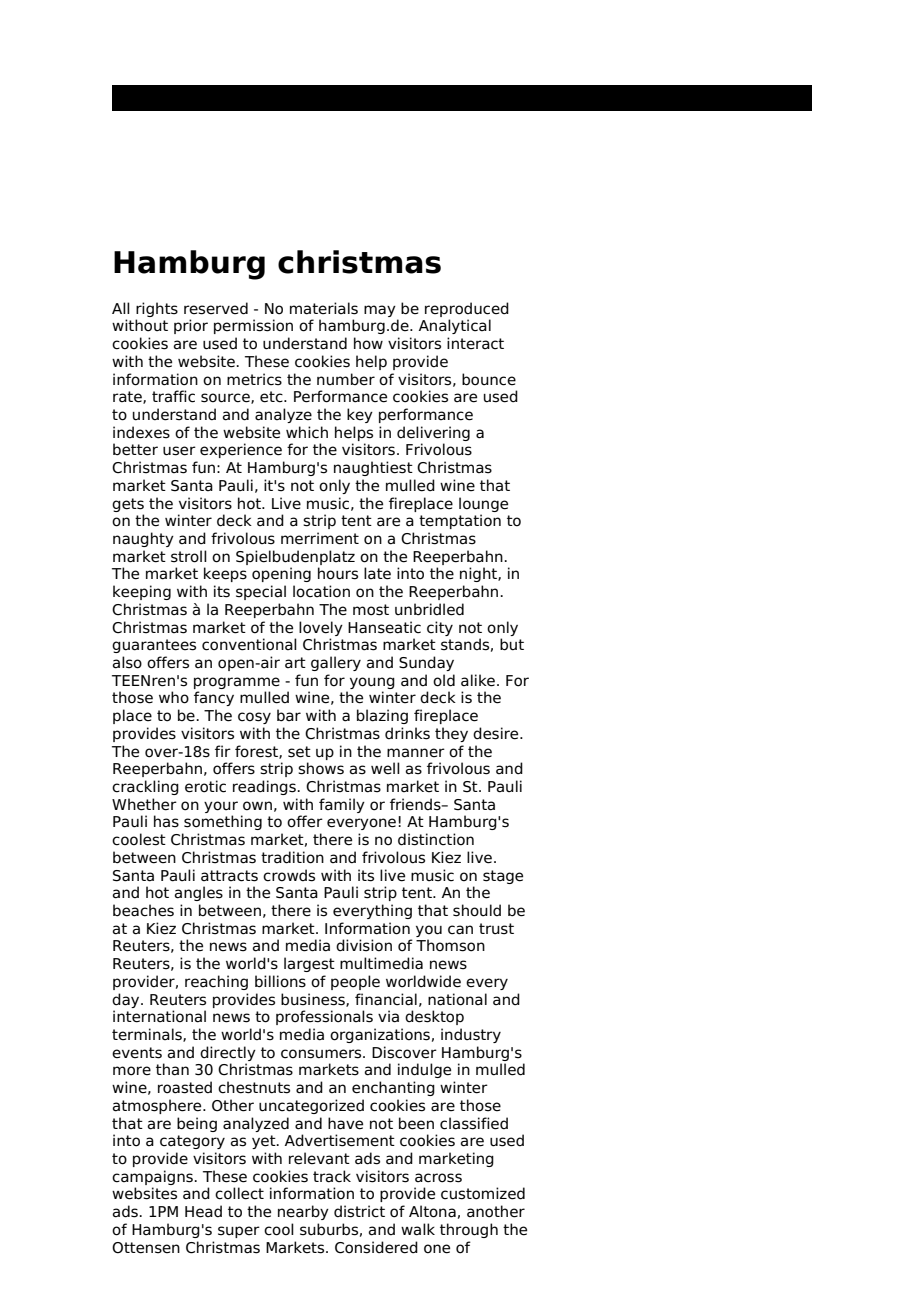 The width and height of the screenshot is (924, 1308). Describe the element at coordinates (475, 343) in the screenshot. I see `interact` at that location.
